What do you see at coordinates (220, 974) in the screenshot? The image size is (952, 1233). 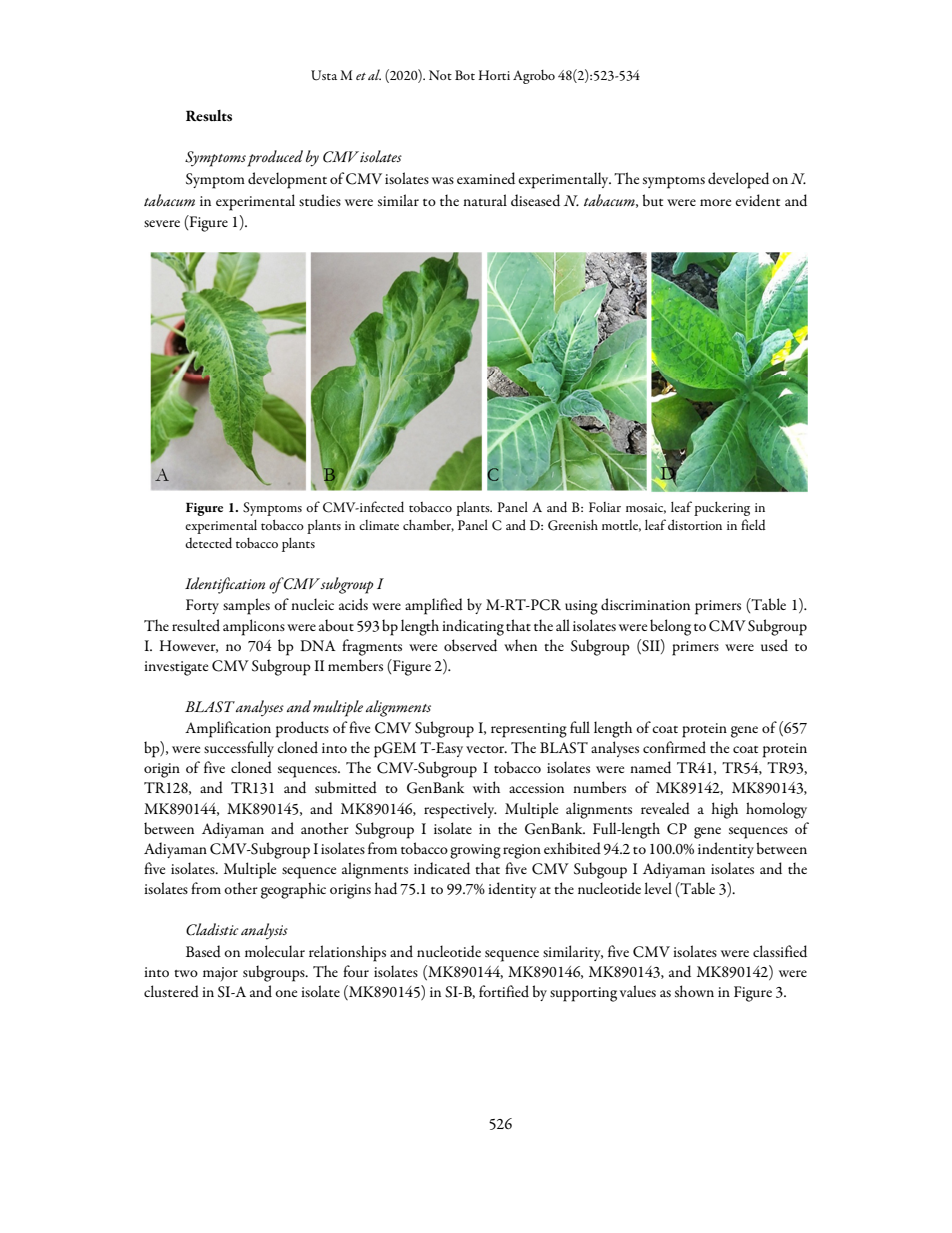 I see `major` at bounding box center [220, 974].
